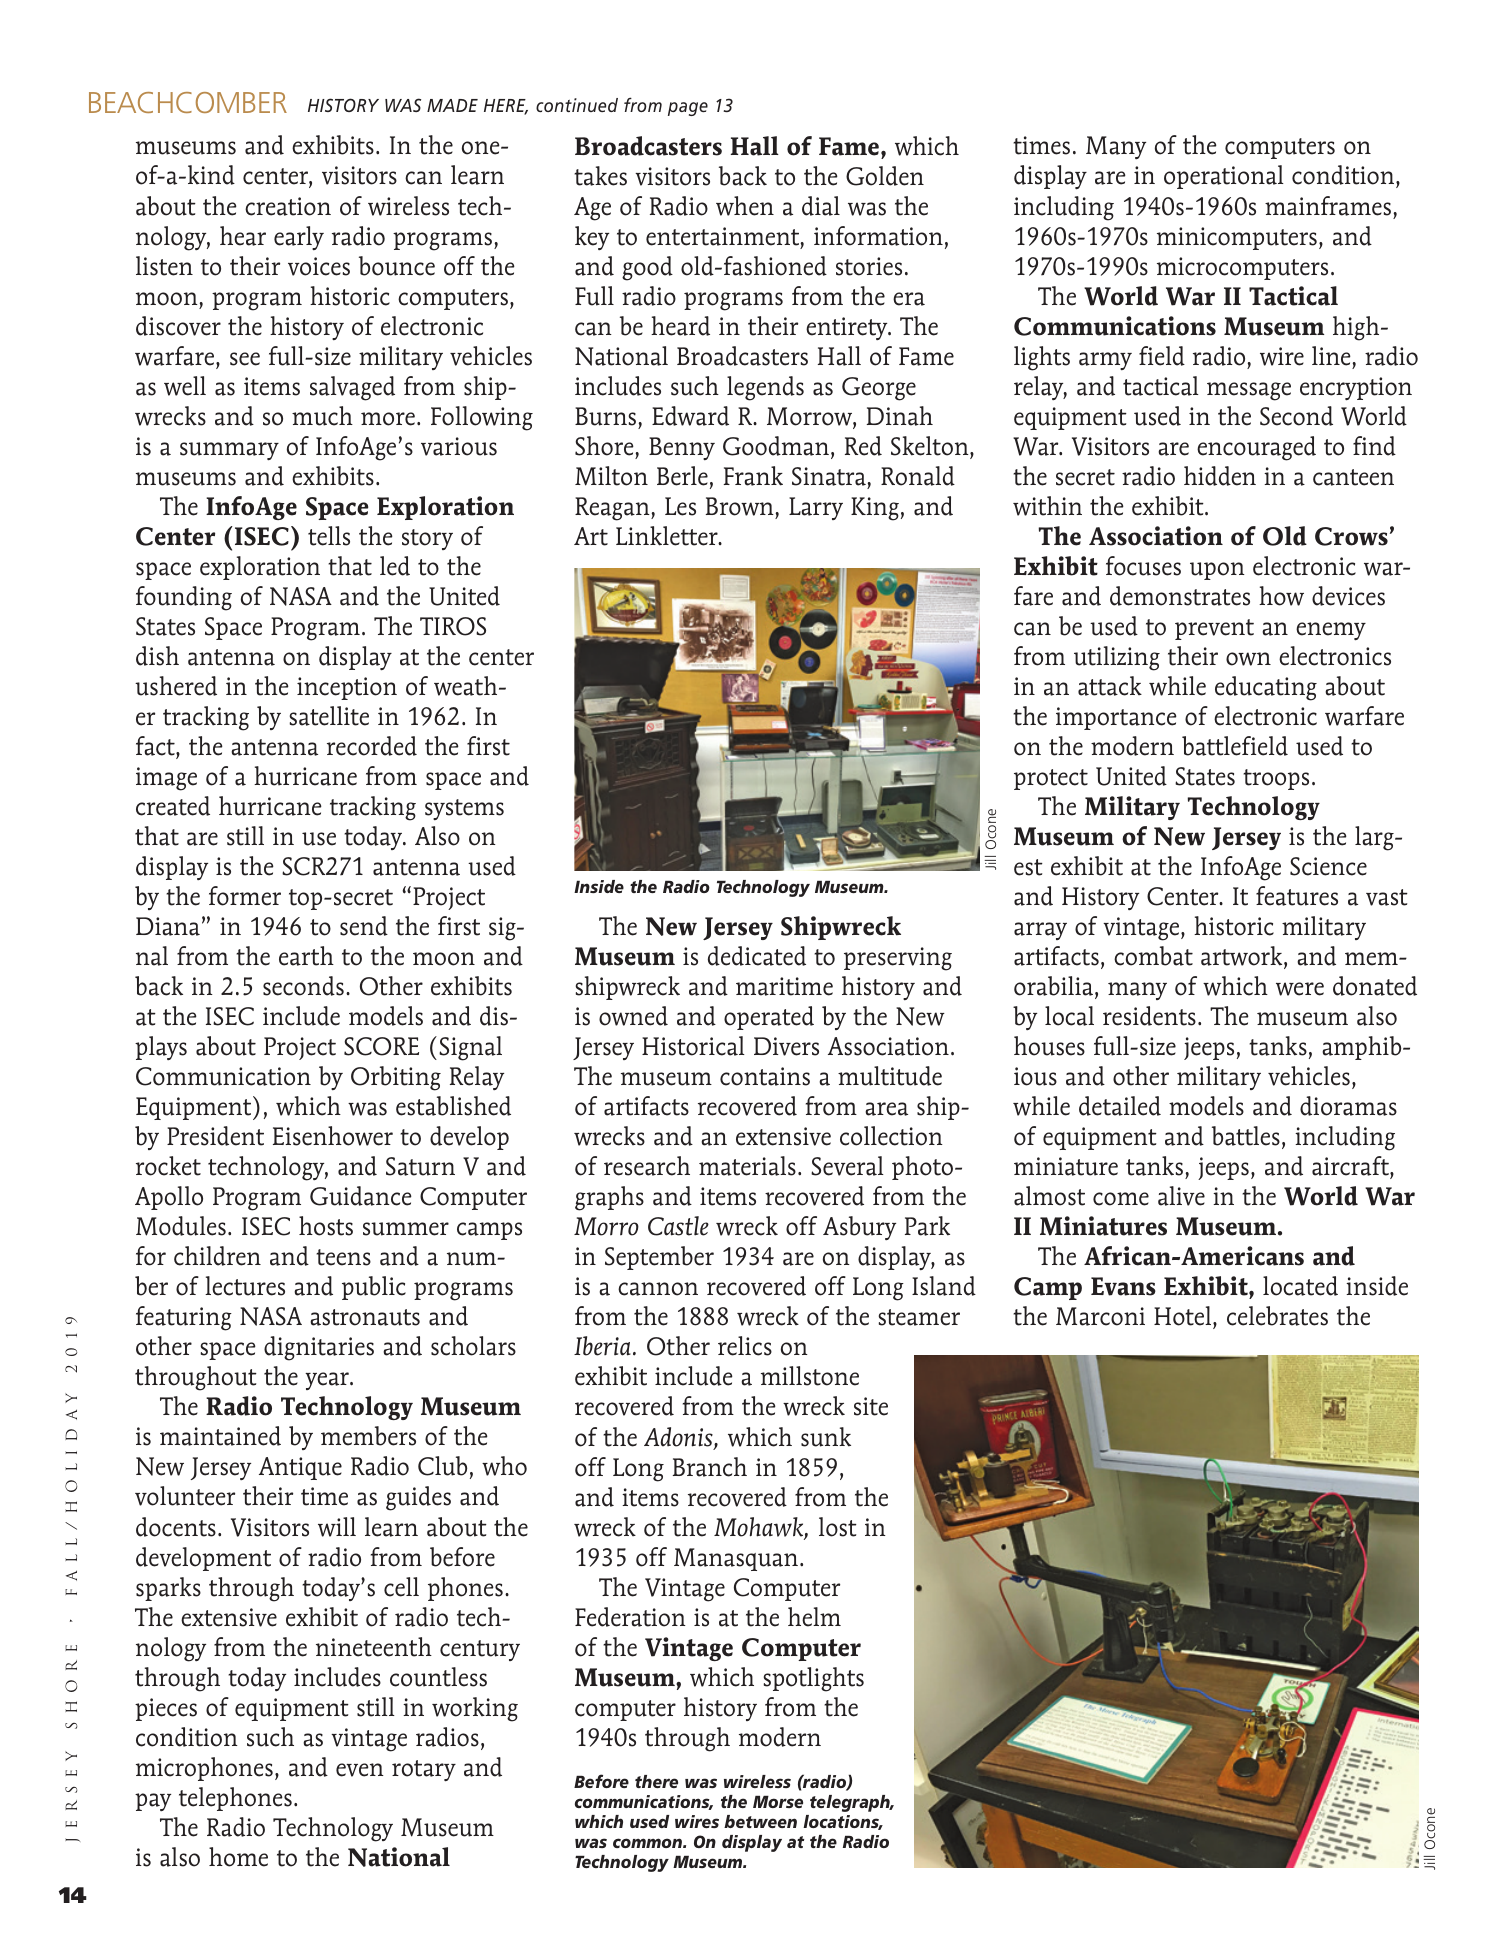 The height and width of the screenshot is (1959, 1509). I want to click on home, so click(238, 1857).
